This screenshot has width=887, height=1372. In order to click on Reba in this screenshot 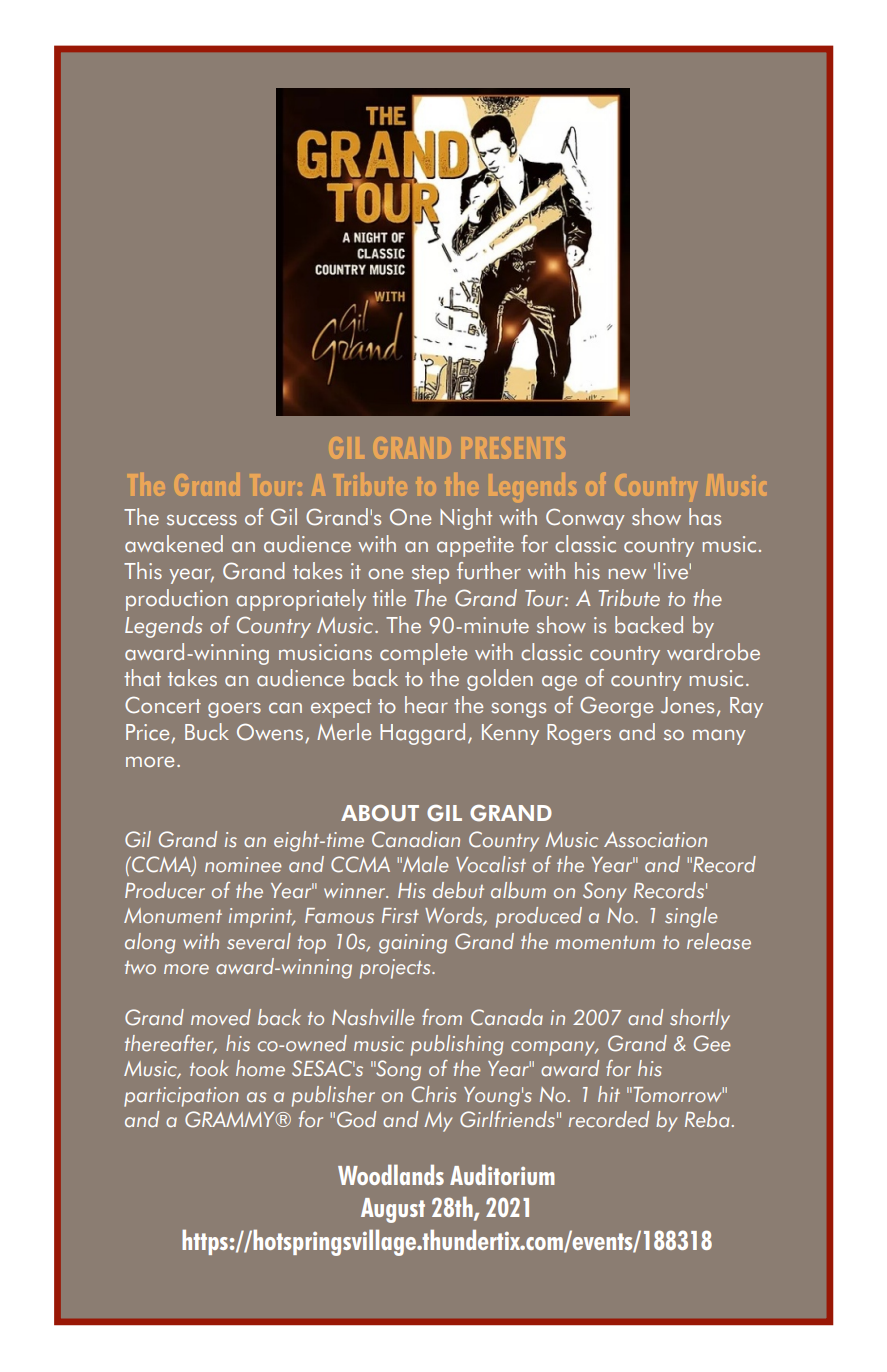, I will do `click(707, 1119)`.
